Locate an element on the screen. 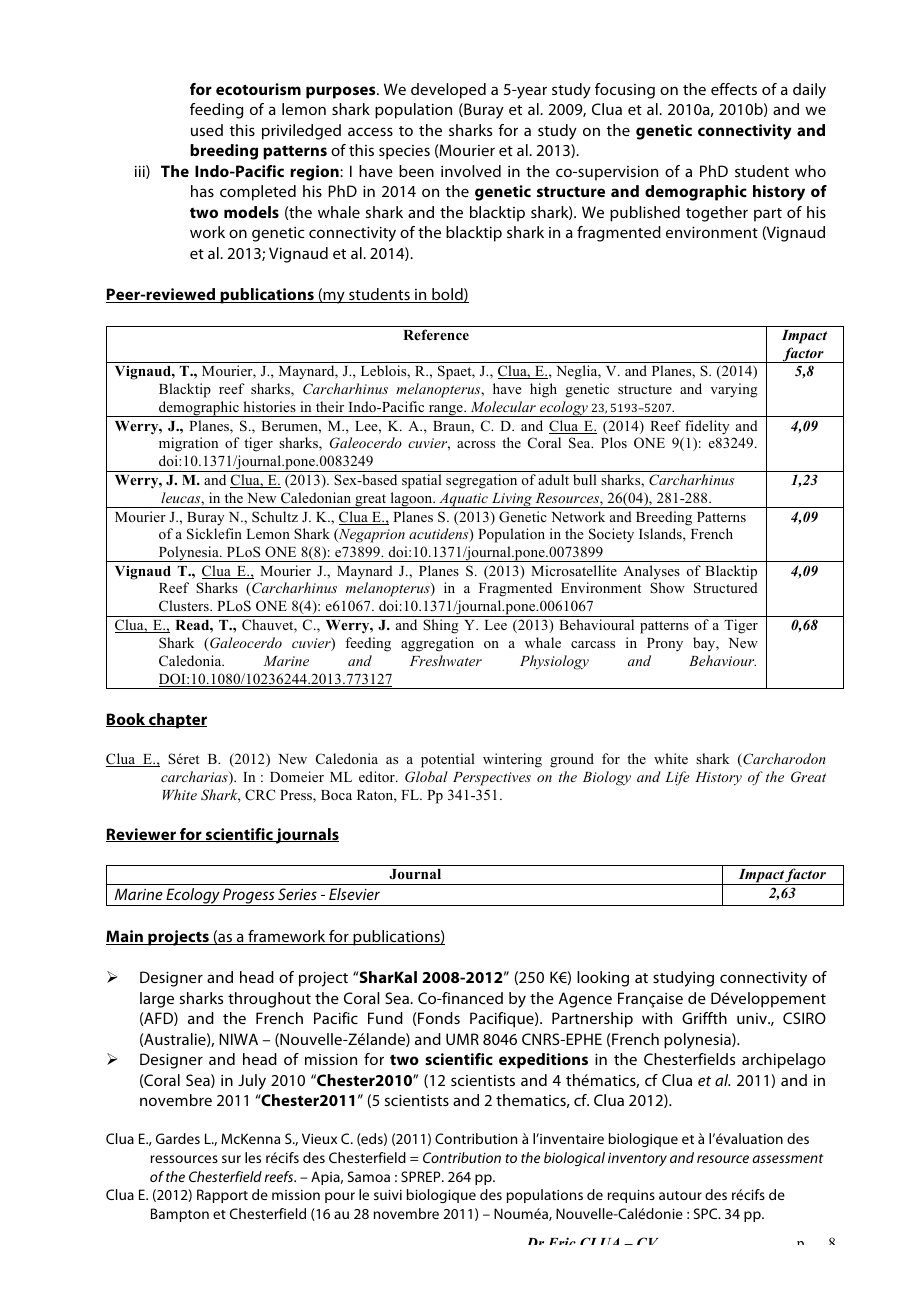 The width and height of the screenshot is (924, 1308). Samoa is located at coordinates (369, 1176).
